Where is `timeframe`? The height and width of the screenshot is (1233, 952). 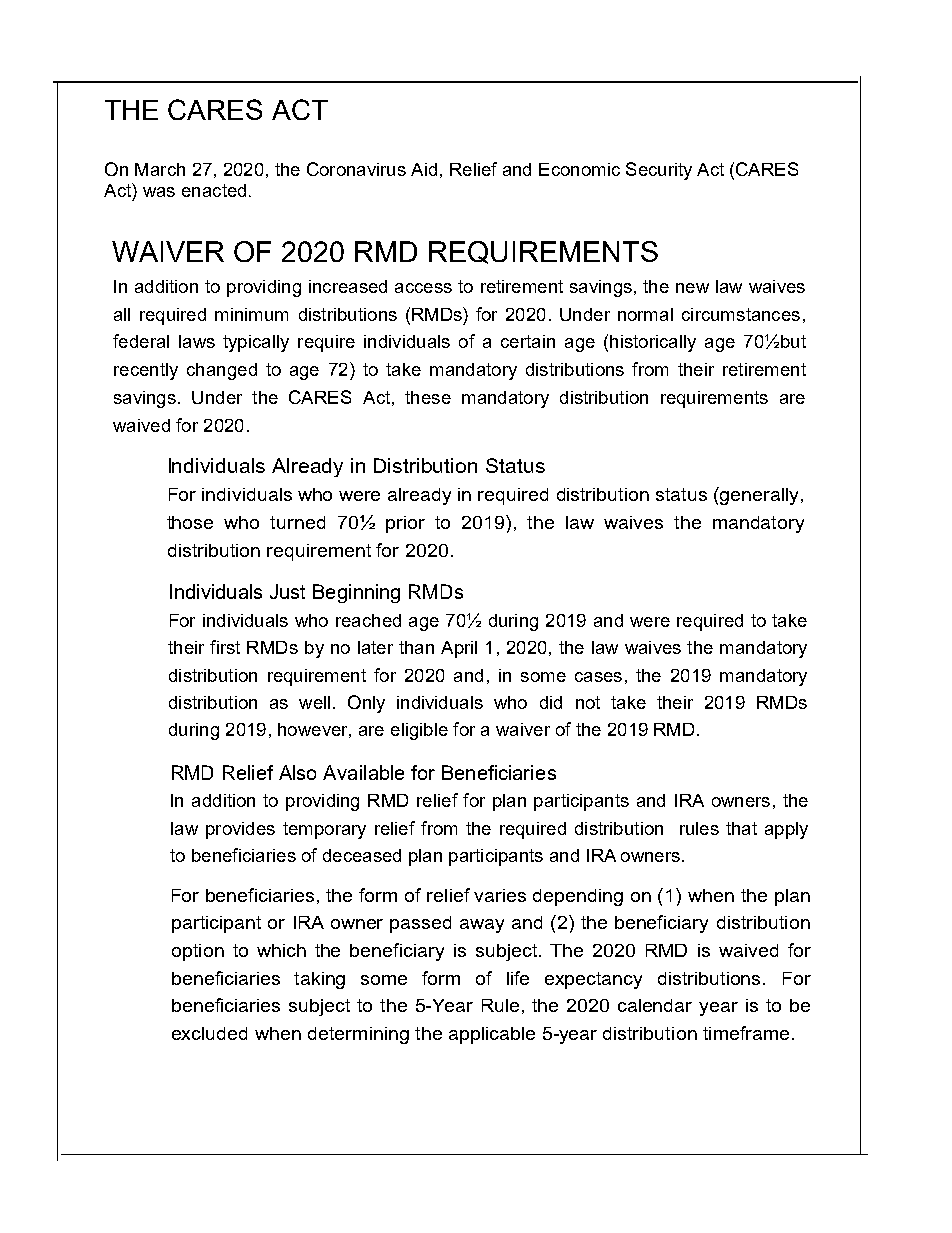
timeframe is located at coordinates (746, 1033).
